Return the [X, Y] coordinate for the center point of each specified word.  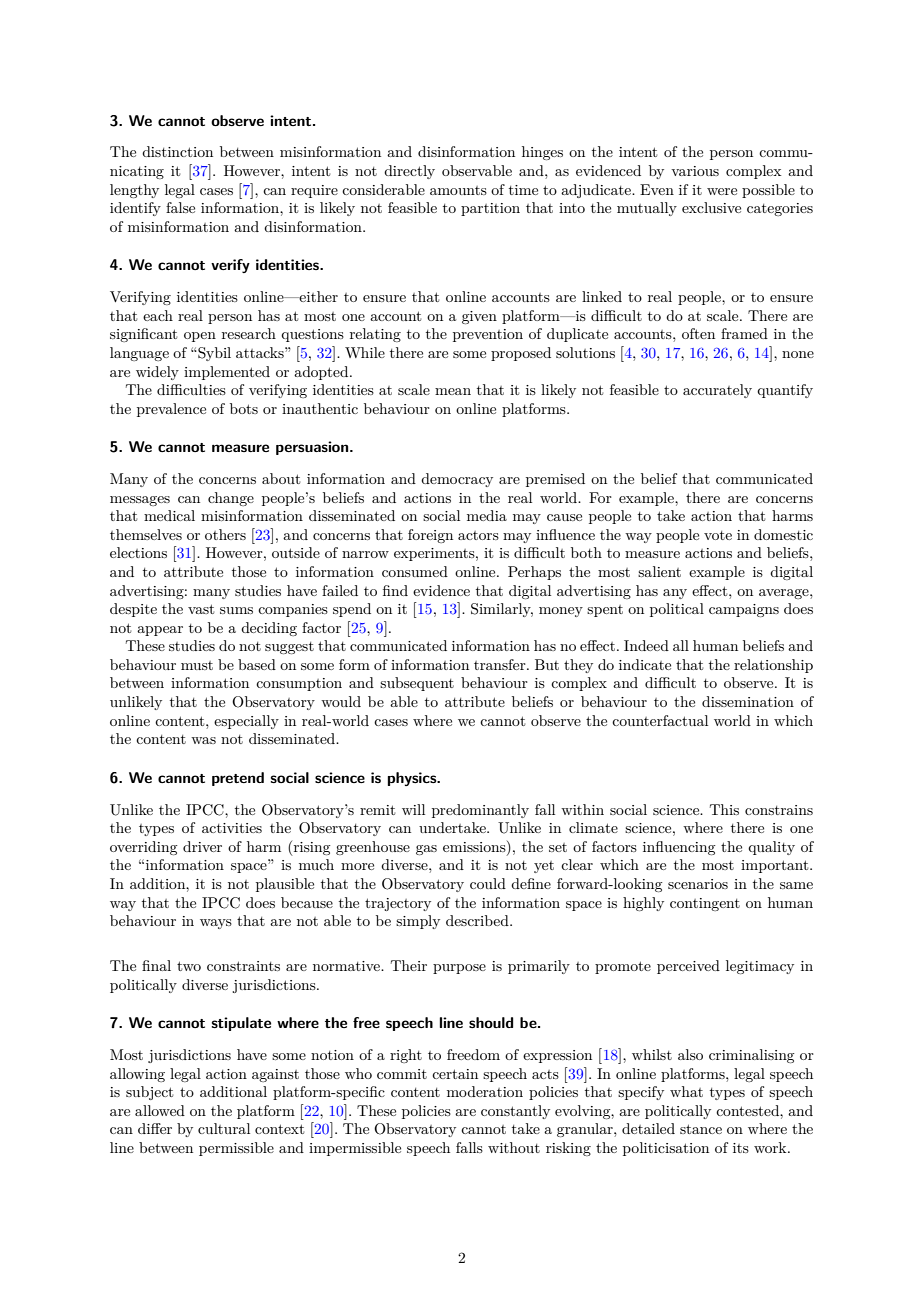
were [722, 191]
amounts [458, 190]
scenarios [698, 884]
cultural [224, 1128]
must [197, 665]
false [180, 207]
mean [453, 391]
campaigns [744, 610]
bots [244, 408]
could [488, 883]
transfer [501, 664]
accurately [717, 391]
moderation [485, 1091]
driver [202, 846]
